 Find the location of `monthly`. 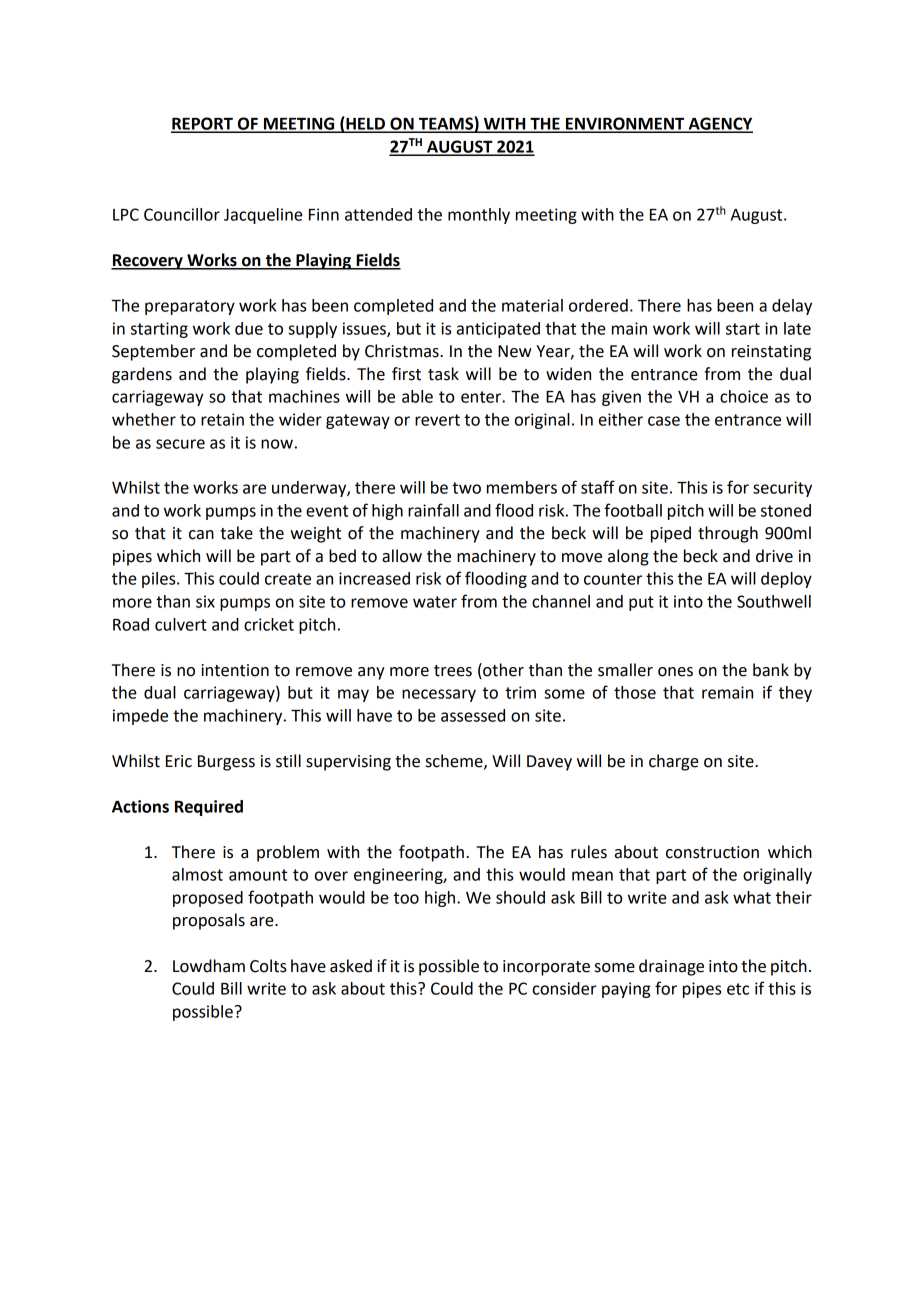

monthly is located at coordinates (479, 216).
